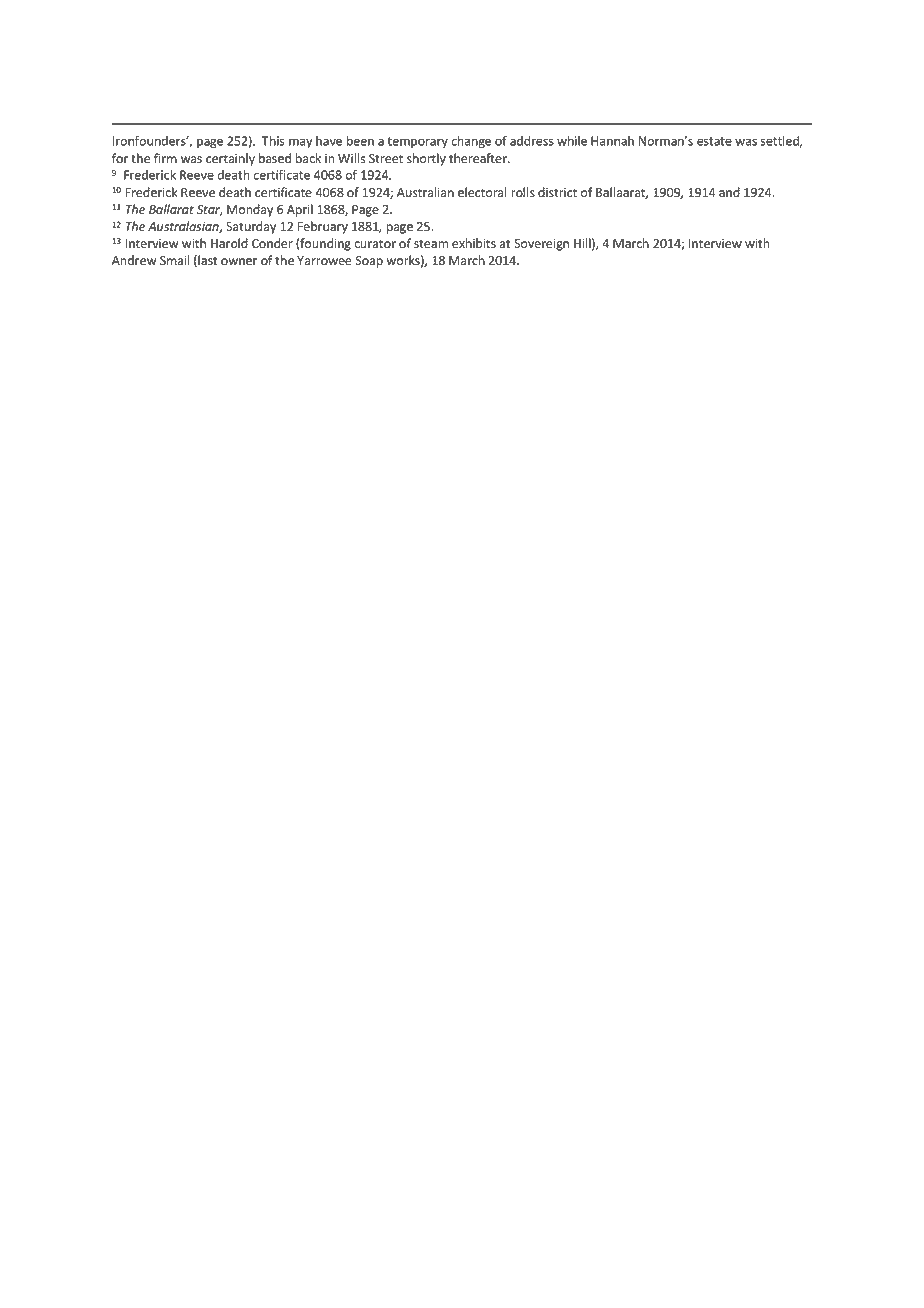  I want to click on This, so click(273, 141).
